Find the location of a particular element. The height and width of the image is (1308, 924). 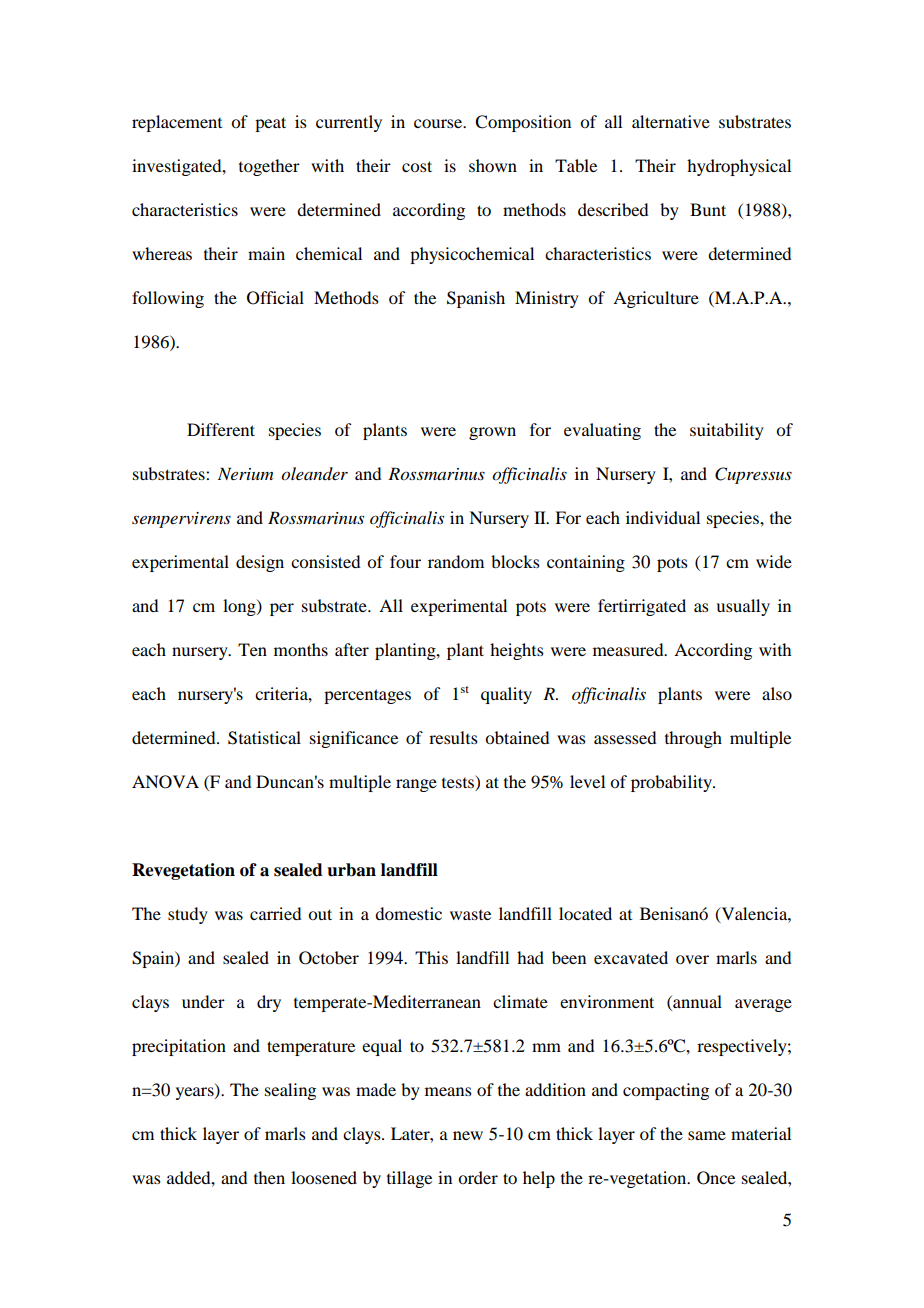

grown is located at coordinates (492, 433).
